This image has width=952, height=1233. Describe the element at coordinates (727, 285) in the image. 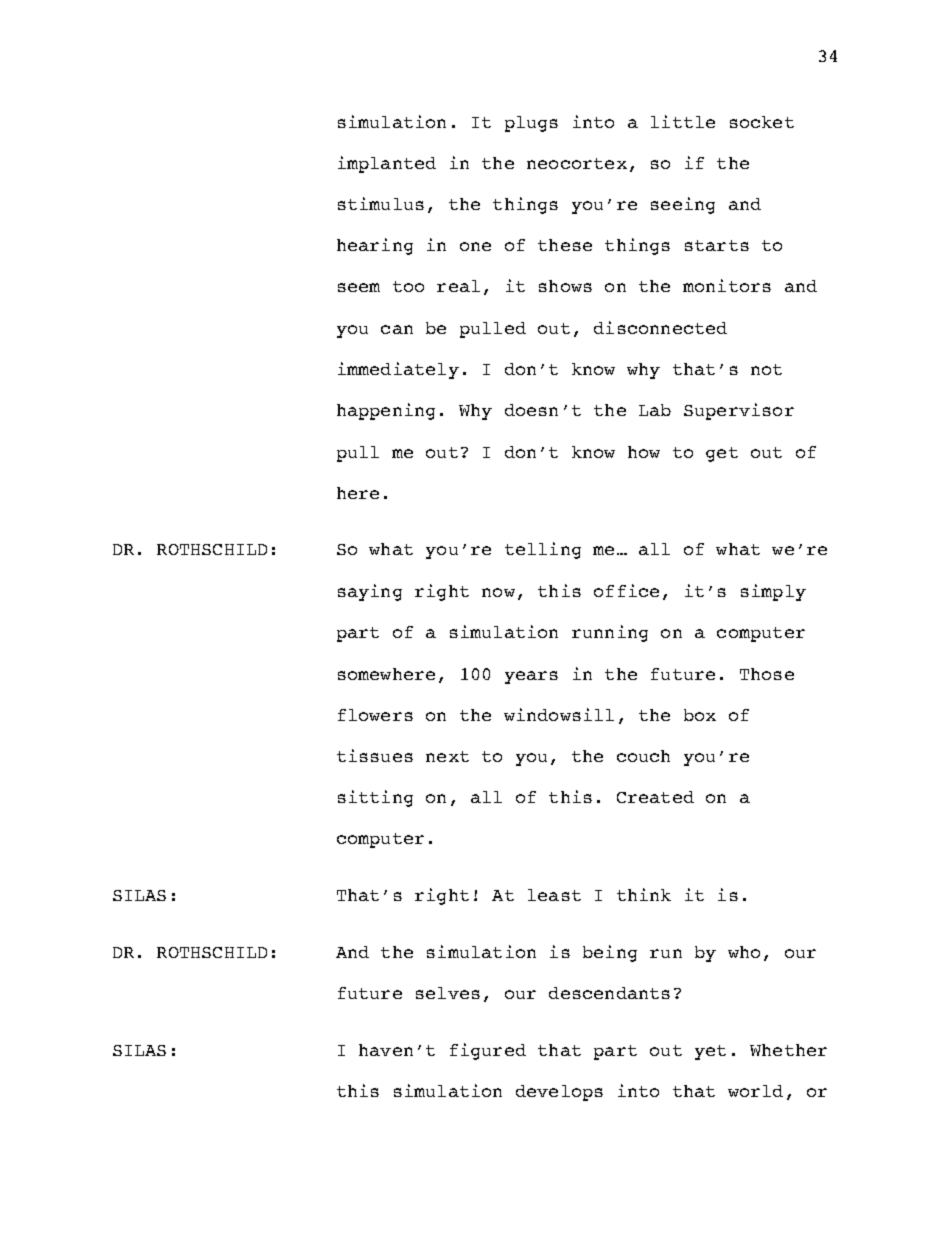

I see `monitors` at that location.
